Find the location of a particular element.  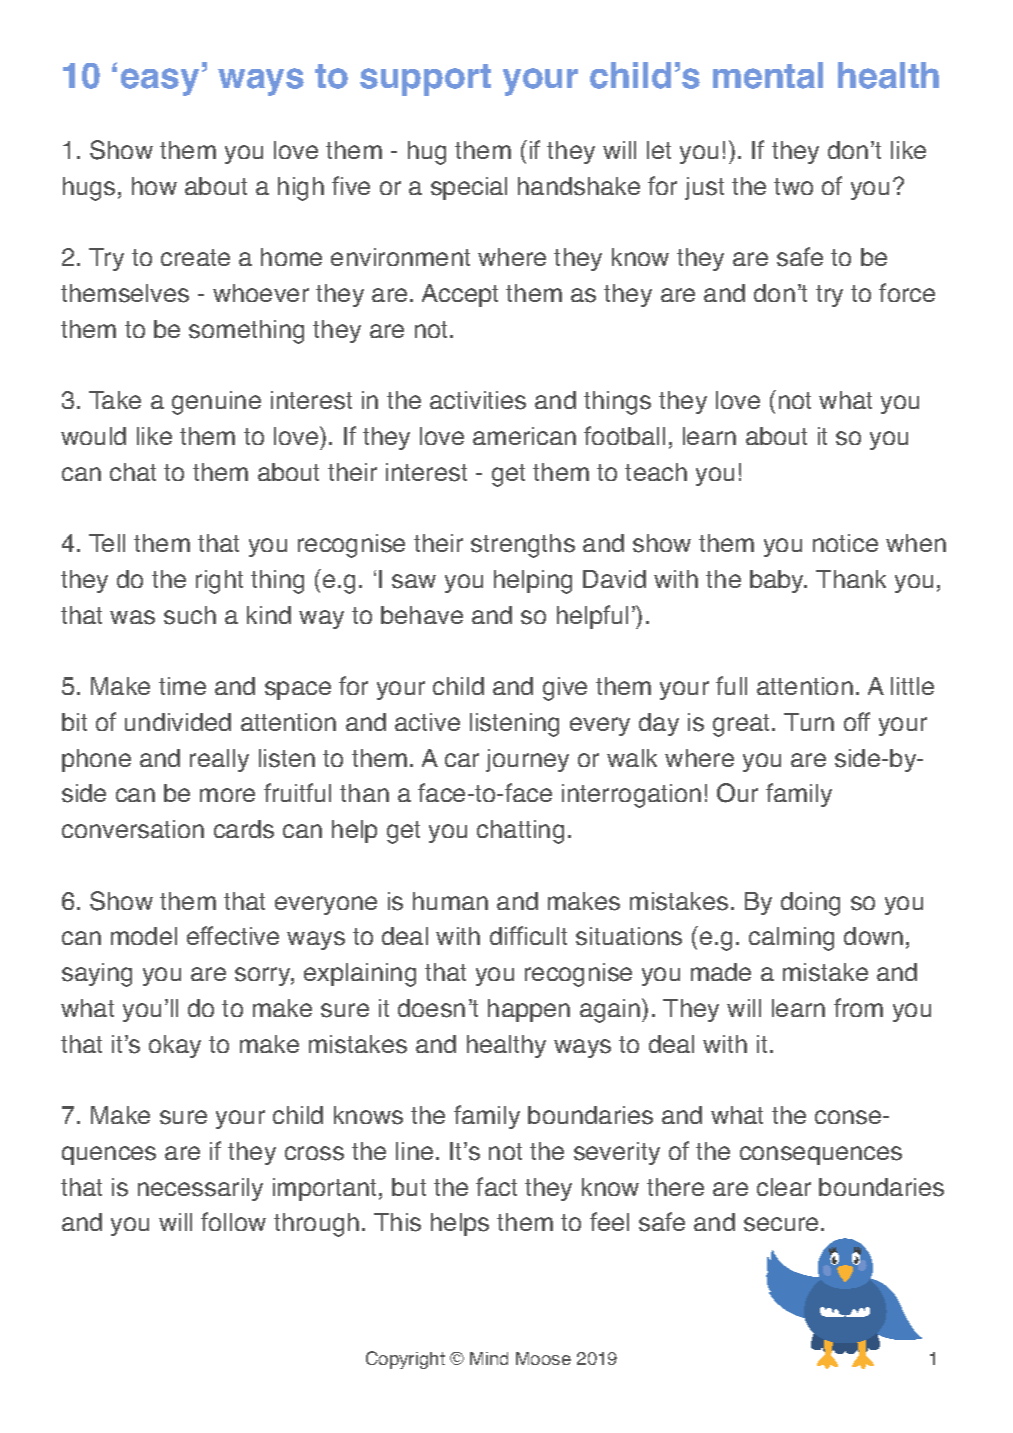

Mind is located at coordinates (489, 1358).
